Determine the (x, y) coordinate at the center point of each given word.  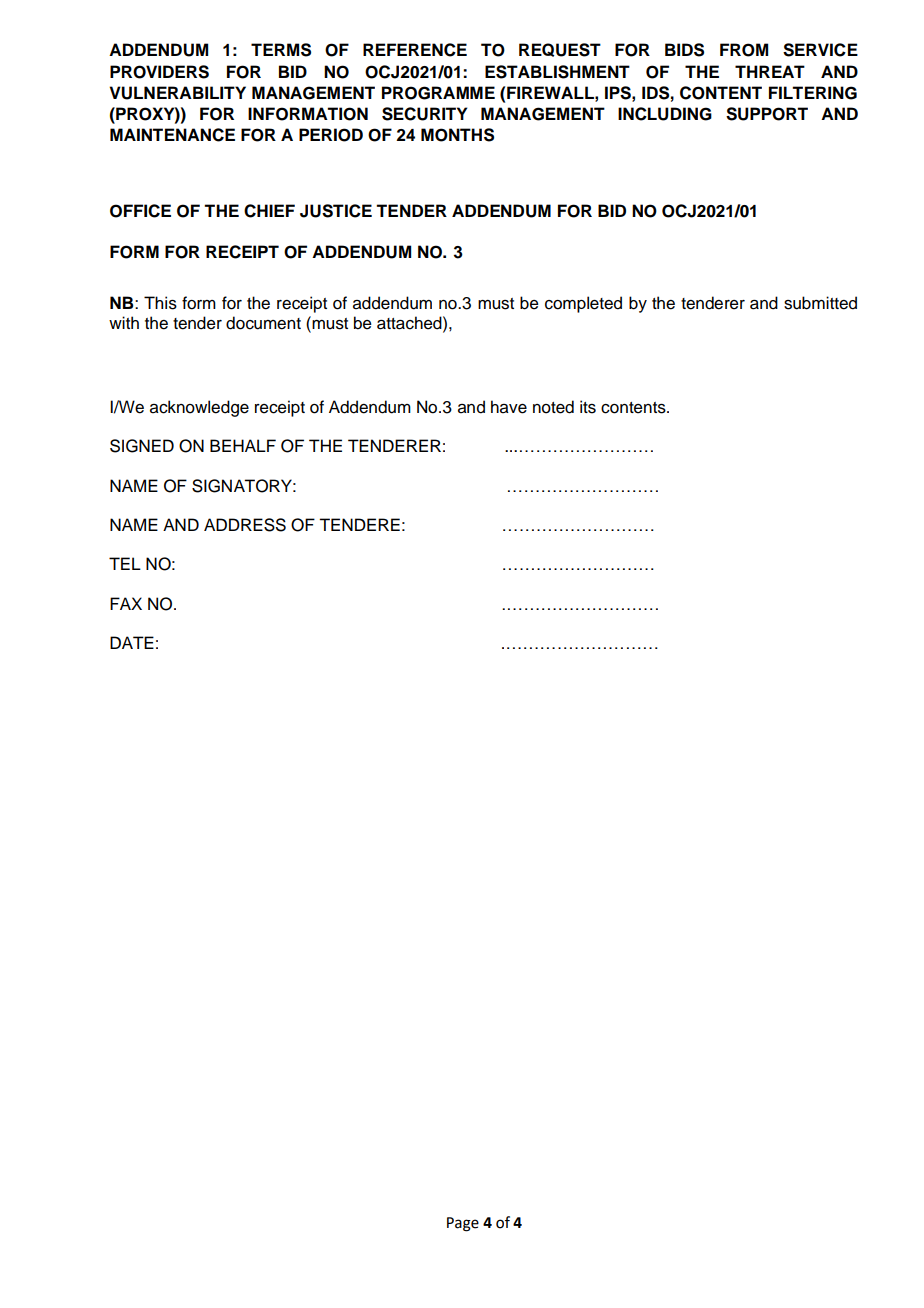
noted (553, 407)
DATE (132, 642)
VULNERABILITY (177, 93)
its (588, 407)
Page (463, 1224)
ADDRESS (245, 525)
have (509, 407)
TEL (125, 563)
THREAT (770, 71)
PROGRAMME (438, 93)
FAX (126, 603)
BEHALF (243, 445)
